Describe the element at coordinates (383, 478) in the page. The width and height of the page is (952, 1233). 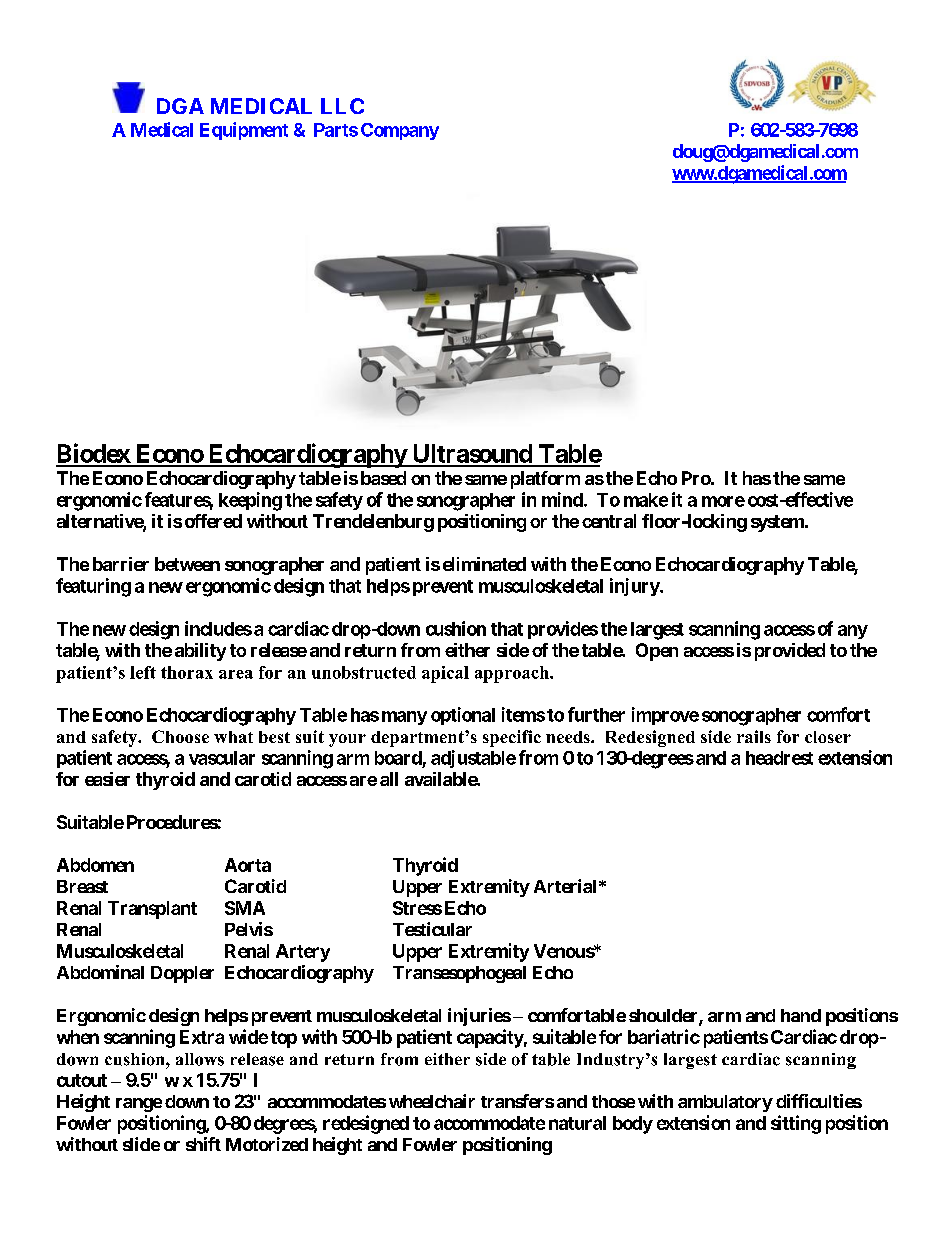
I see `based` at that location.
